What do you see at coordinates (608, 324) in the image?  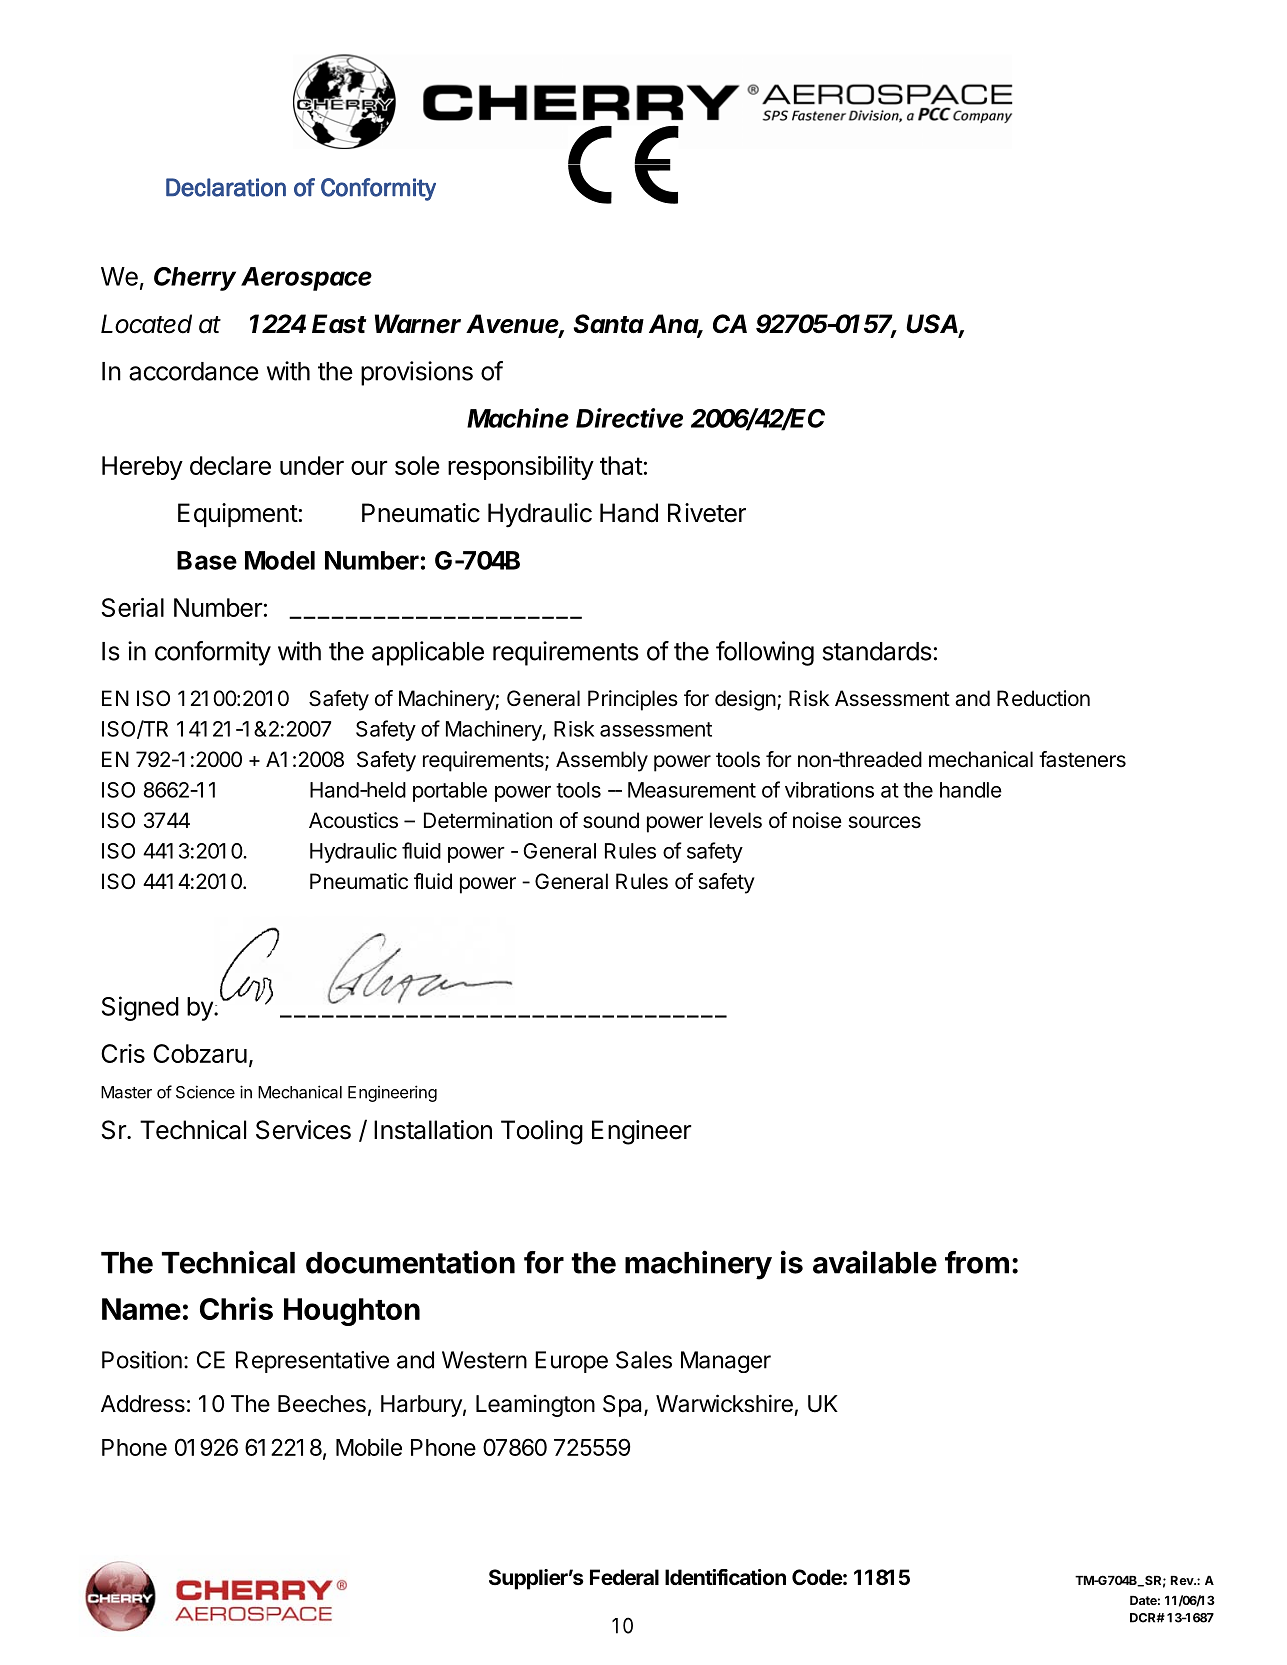 I see `Santa` at bounding box center [608, 324].
